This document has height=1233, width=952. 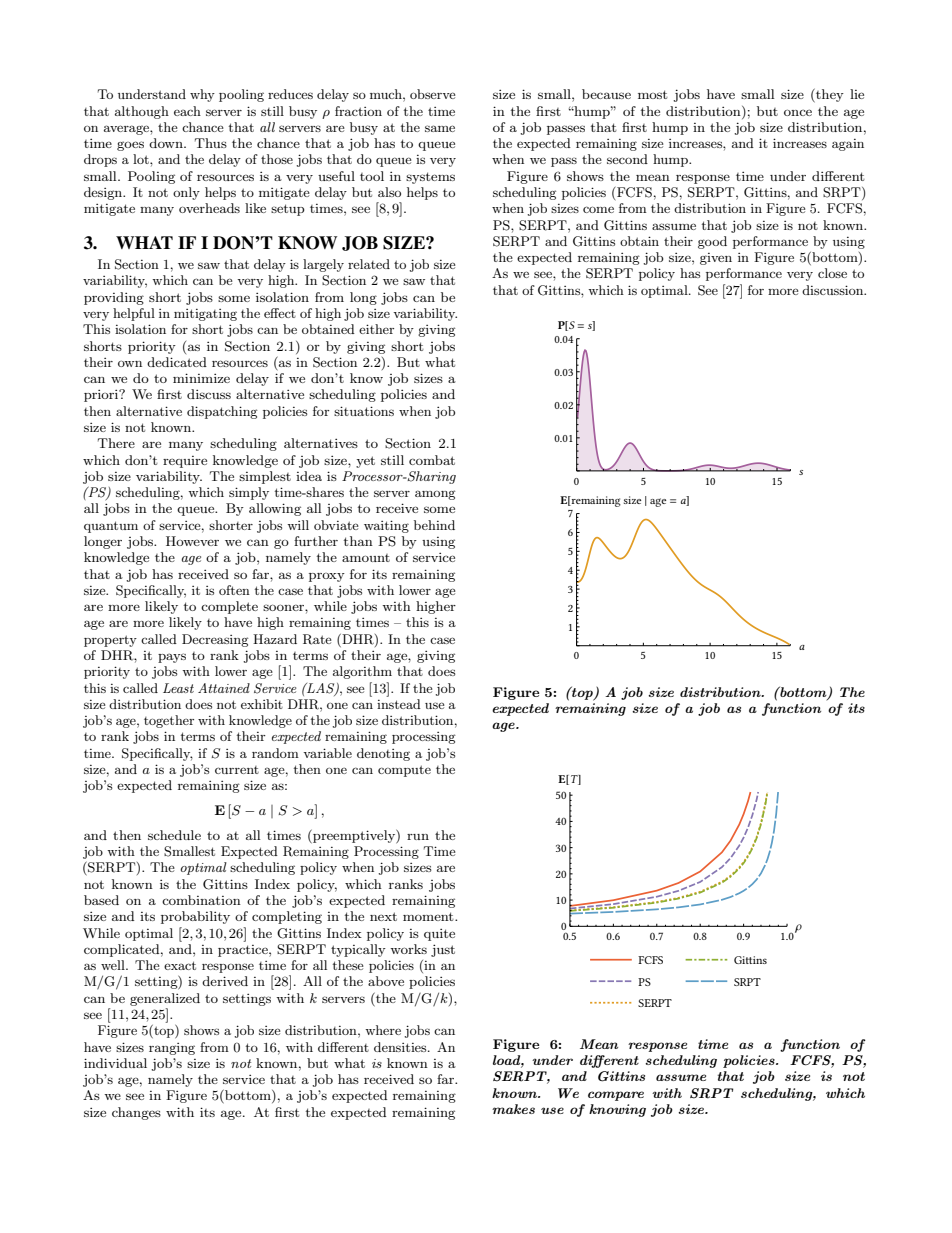 What do you see at coordinates (229, 607) in the document?
I see `complete` at bounding box center [229, 607].
